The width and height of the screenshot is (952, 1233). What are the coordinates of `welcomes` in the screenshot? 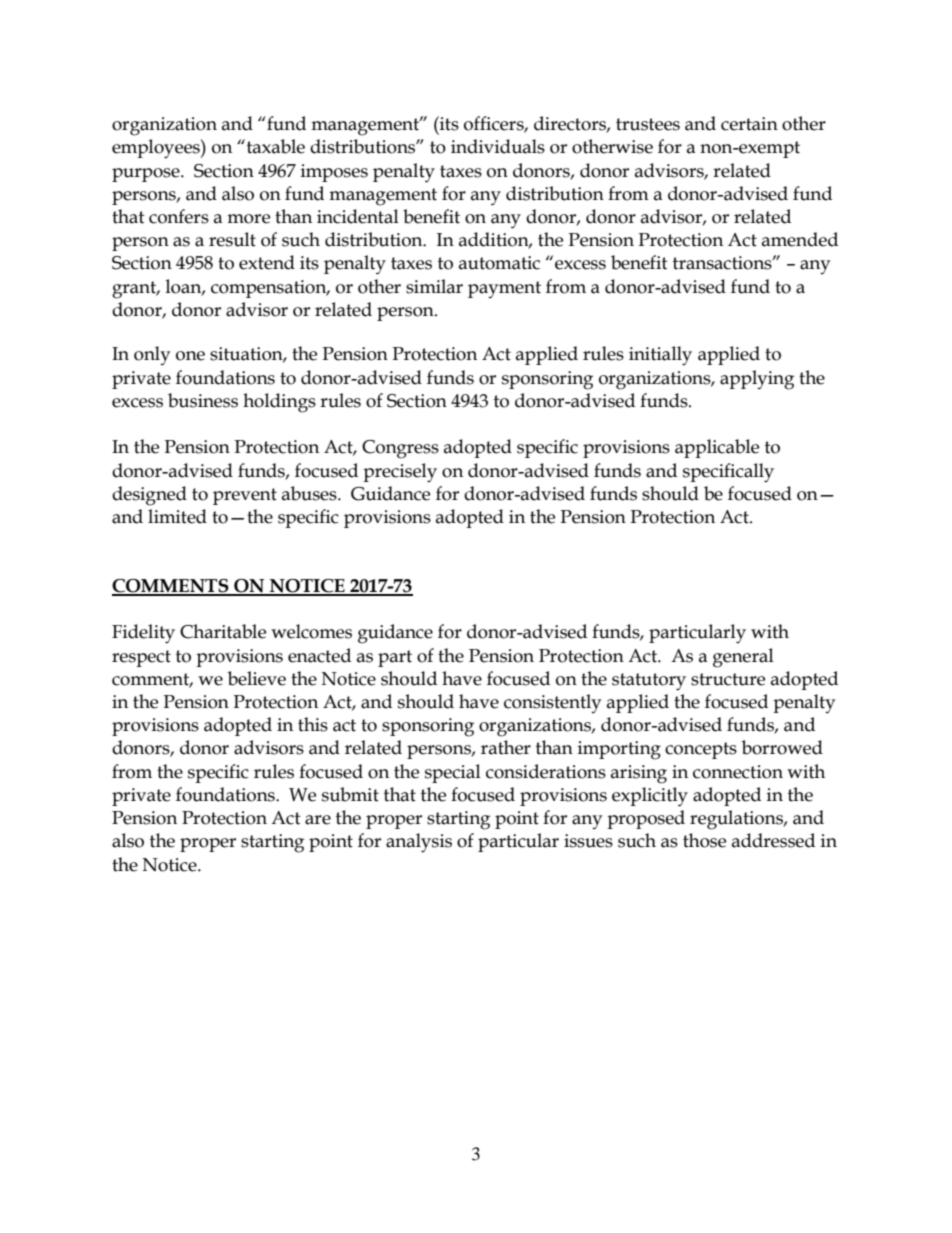 It's located at (311, 631).
